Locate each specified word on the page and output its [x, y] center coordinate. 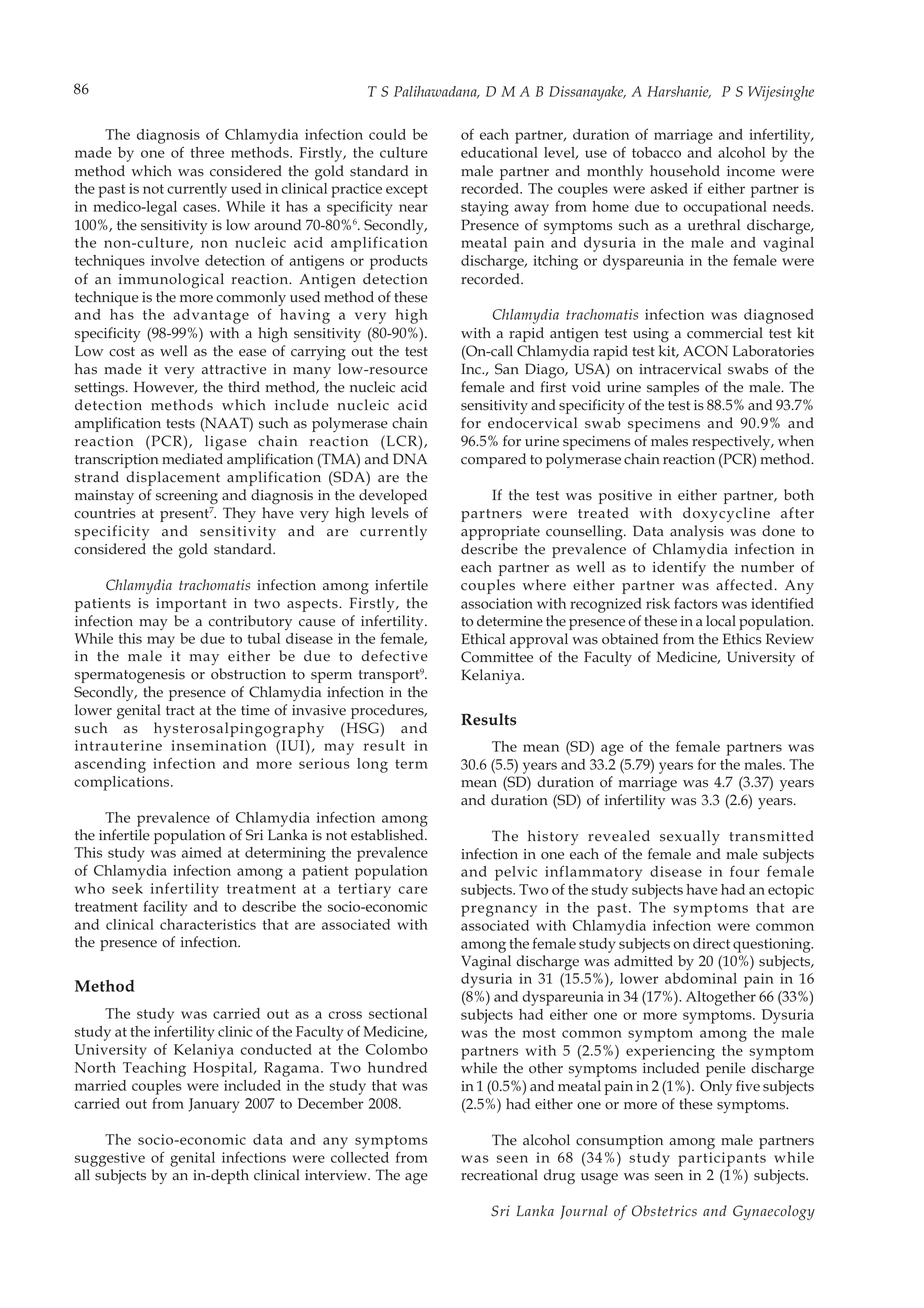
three [207, 152]
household [685, 171]
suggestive [110, 1159]
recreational [499, 1175]
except [407, 191]
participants [722, 1159]
